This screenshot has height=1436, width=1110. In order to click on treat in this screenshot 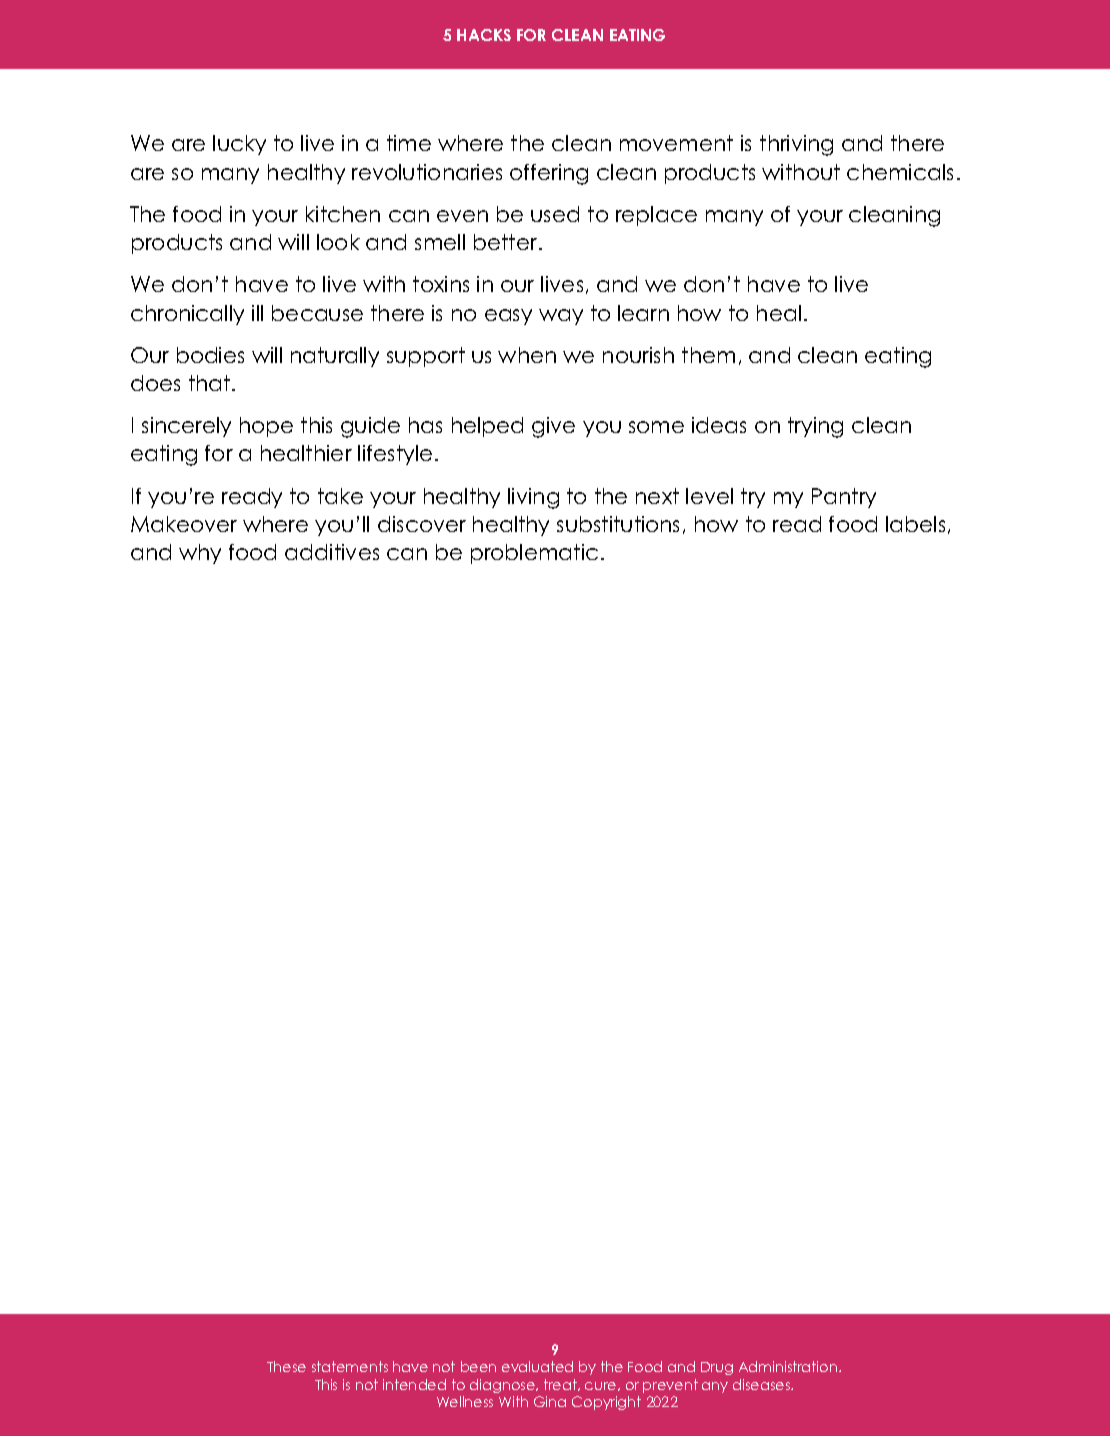, I will do `click(561, 1385)`.
